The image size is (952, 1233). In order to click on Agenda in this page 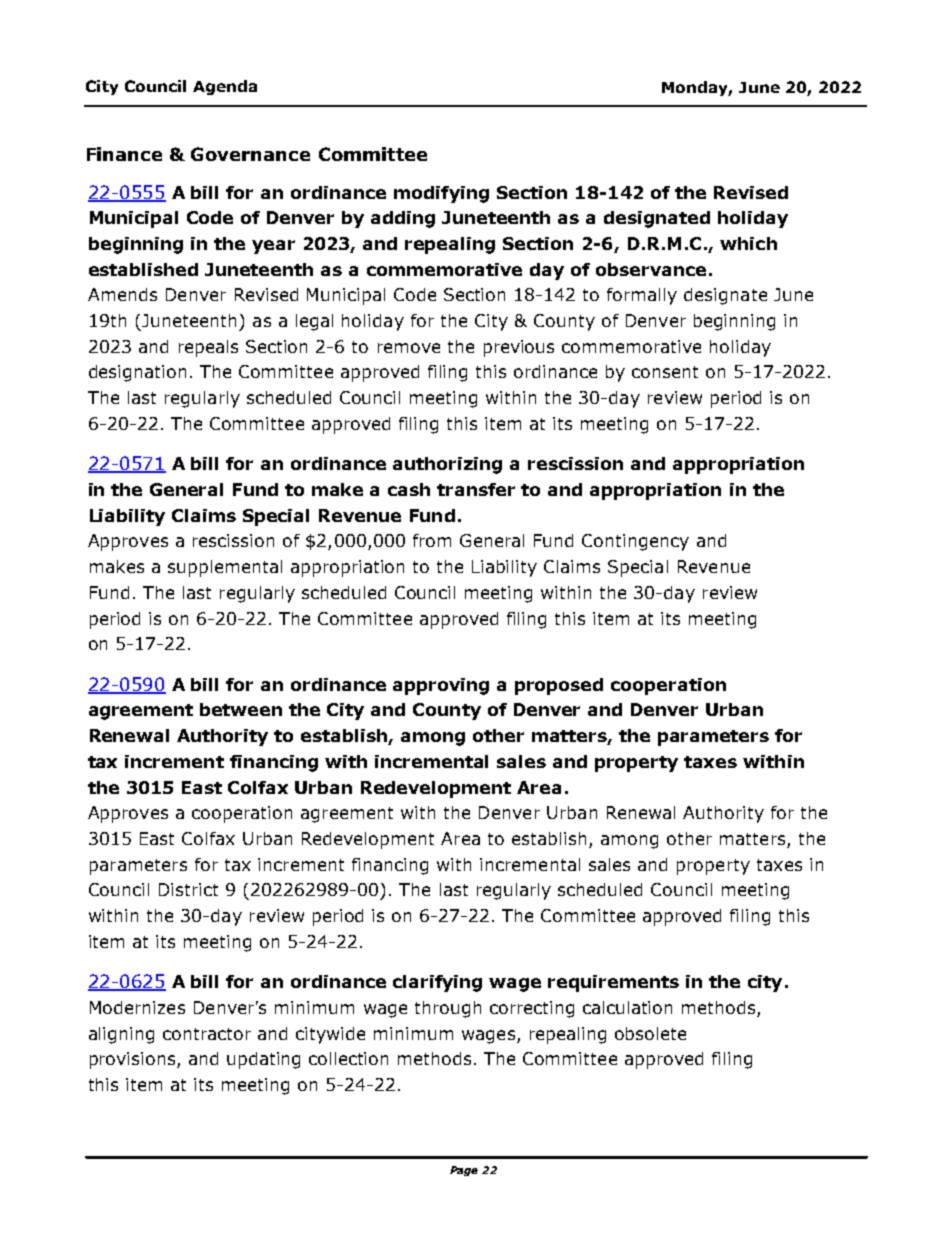, I will do `click(225, 87)`.
